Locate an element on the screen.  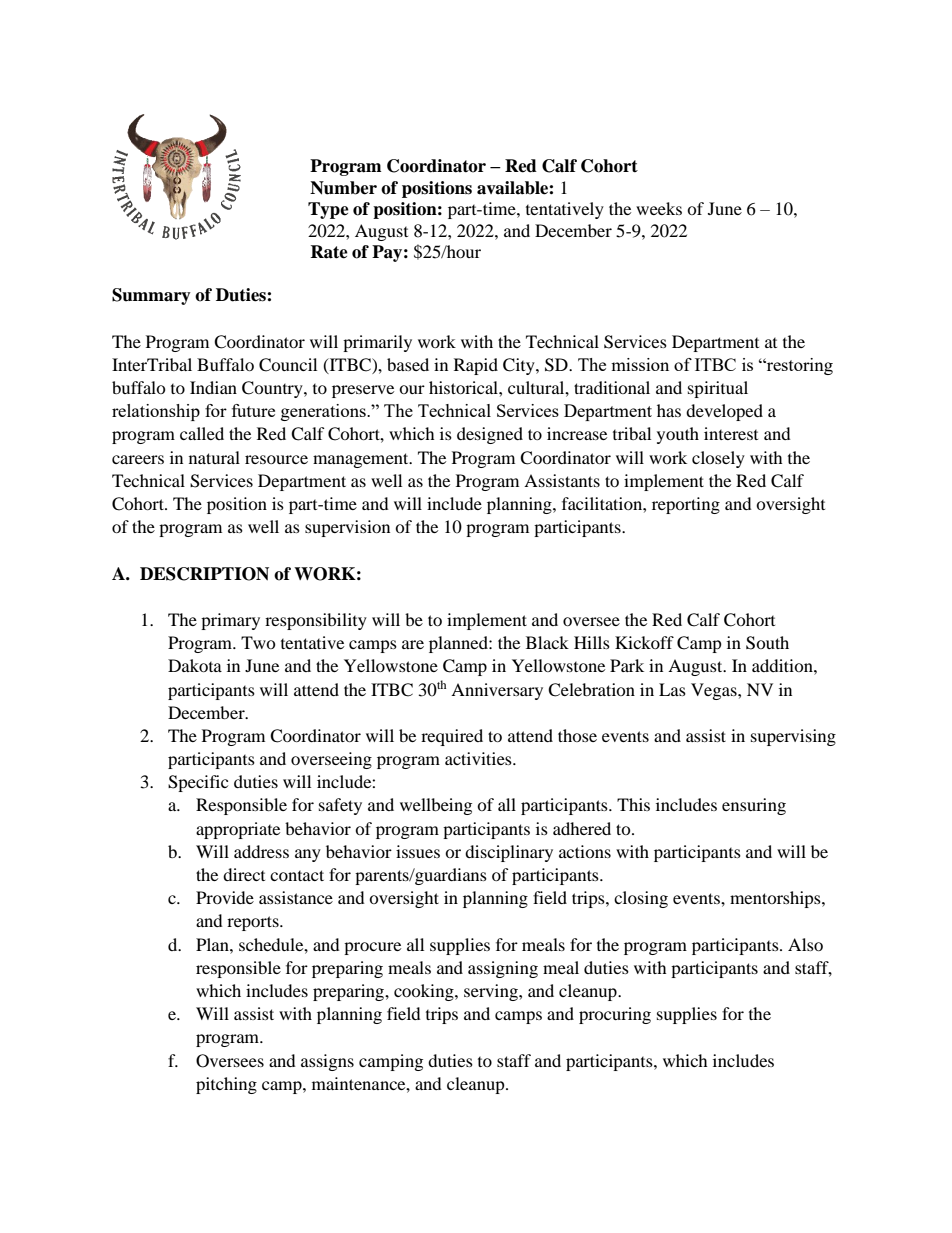
serving is located at coordinates (492, 992).
